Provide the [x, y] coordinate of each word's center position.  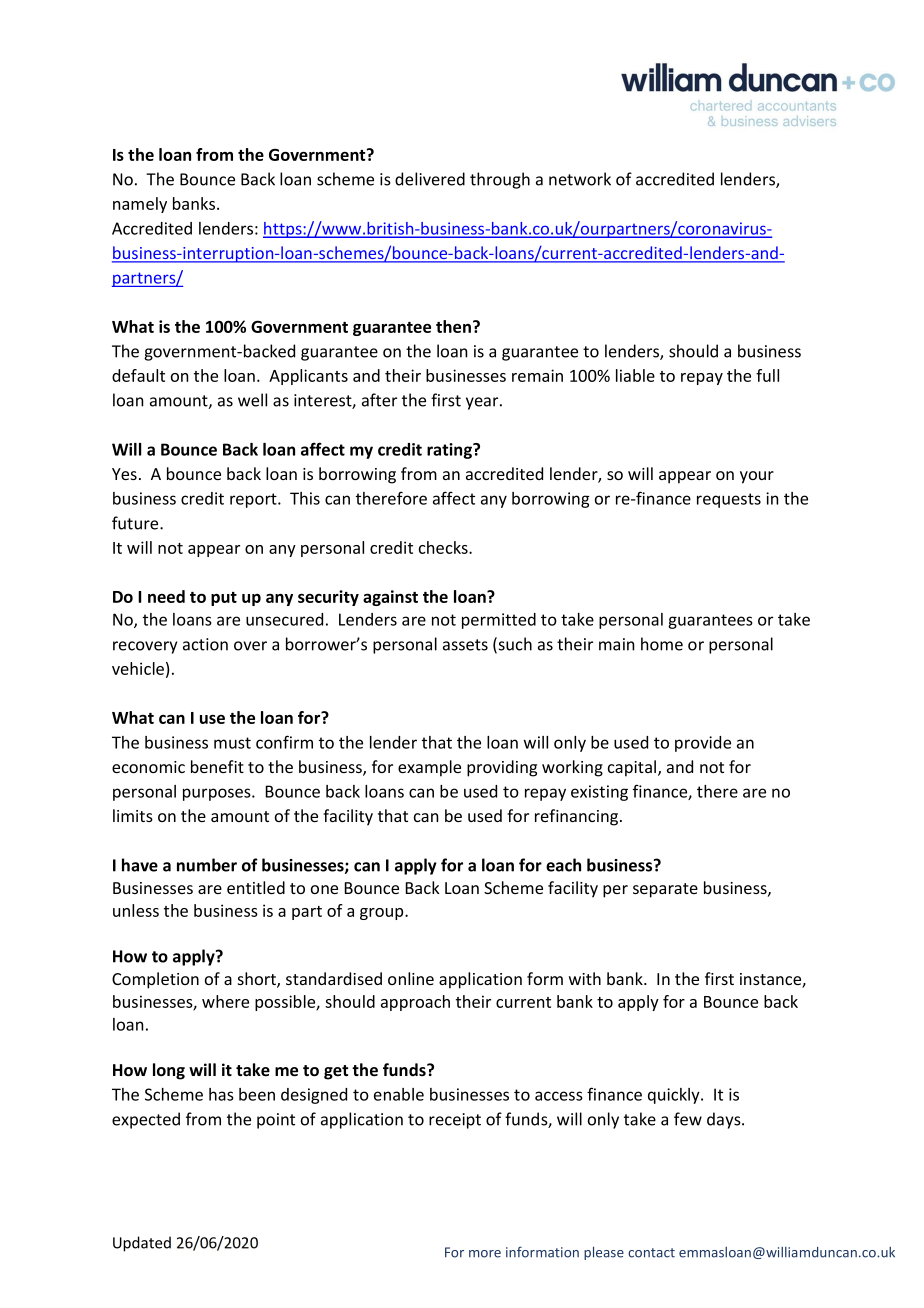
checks [444, 547]
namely [140, 205]
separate [665, 890]
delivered [430, 179]
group [383, 914]
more [485, 1254]
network [580, 179]
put [224, 599]
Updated [142, 1244]
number [207, 865]
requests [729, 500]
